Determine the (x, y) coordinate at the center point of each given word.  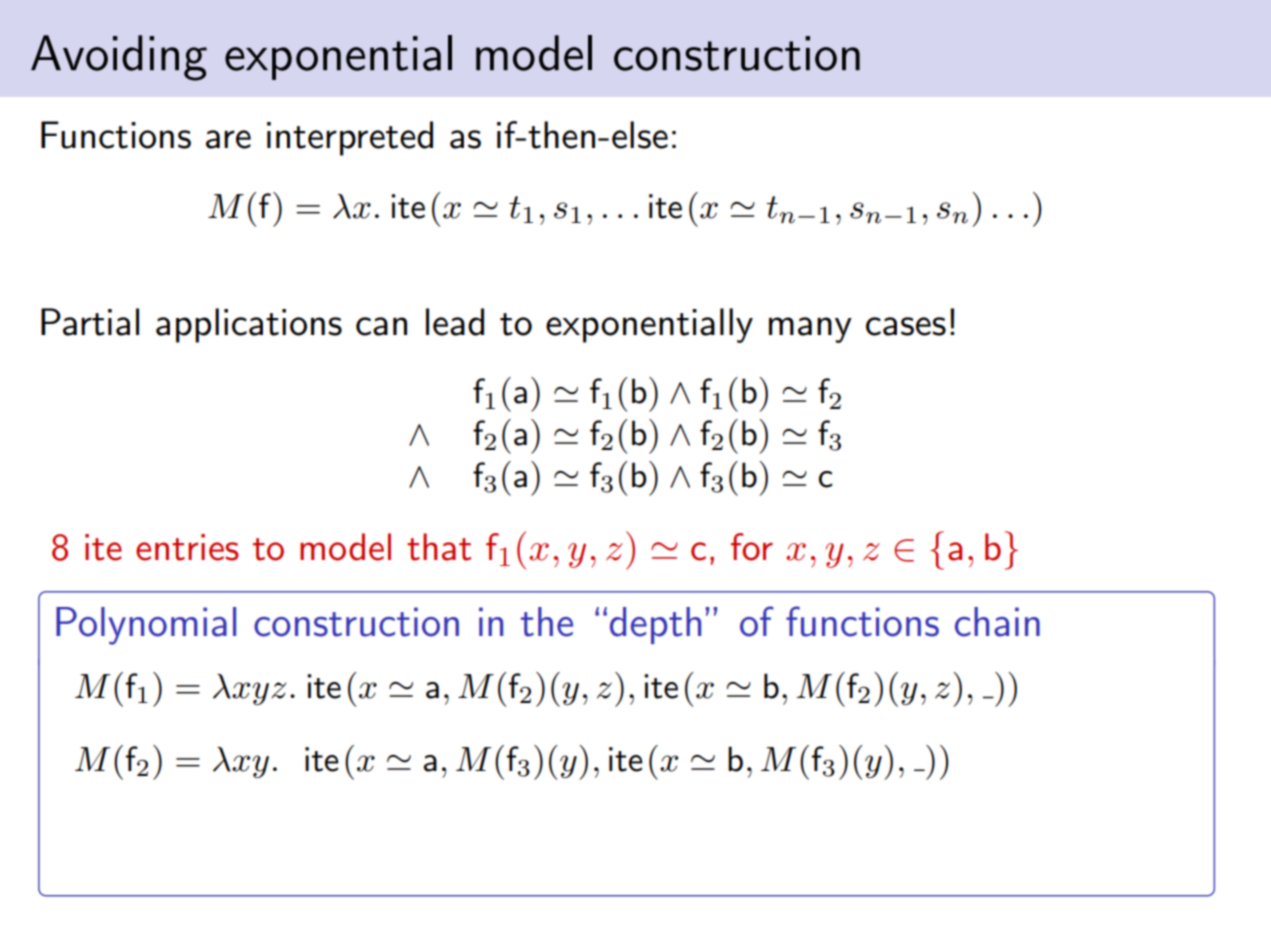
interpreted (350, 138)
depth (655, 625)
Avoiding (119, 58)
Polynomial (146, 626)
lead (455, 322)
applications (249, 325)
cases (906, 326)
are (228, 139)
